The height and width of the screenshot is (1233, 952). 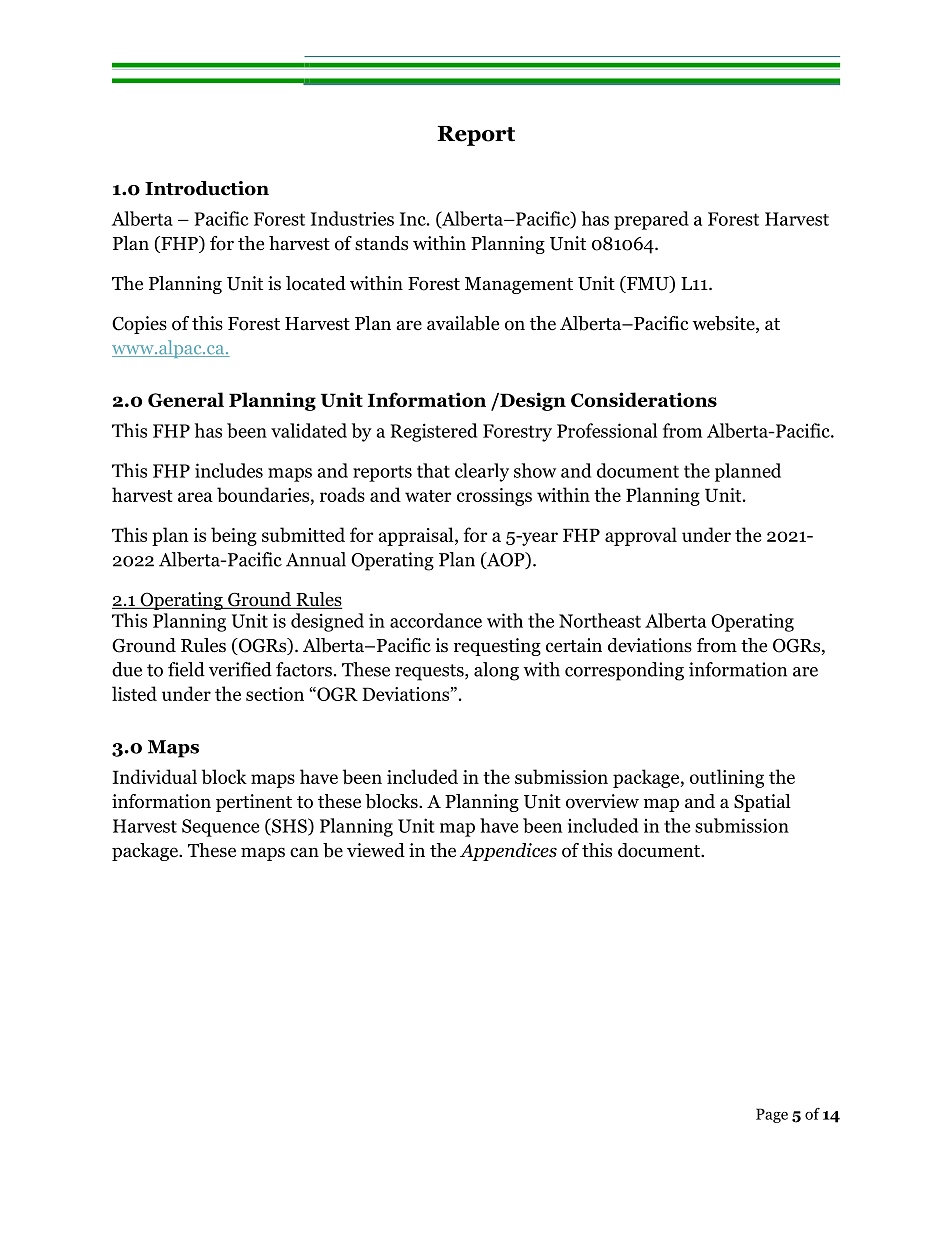 What do you see at coordinates (641, 536) in the screenshot?
I see `approval` at bounding box center [641, 536].
